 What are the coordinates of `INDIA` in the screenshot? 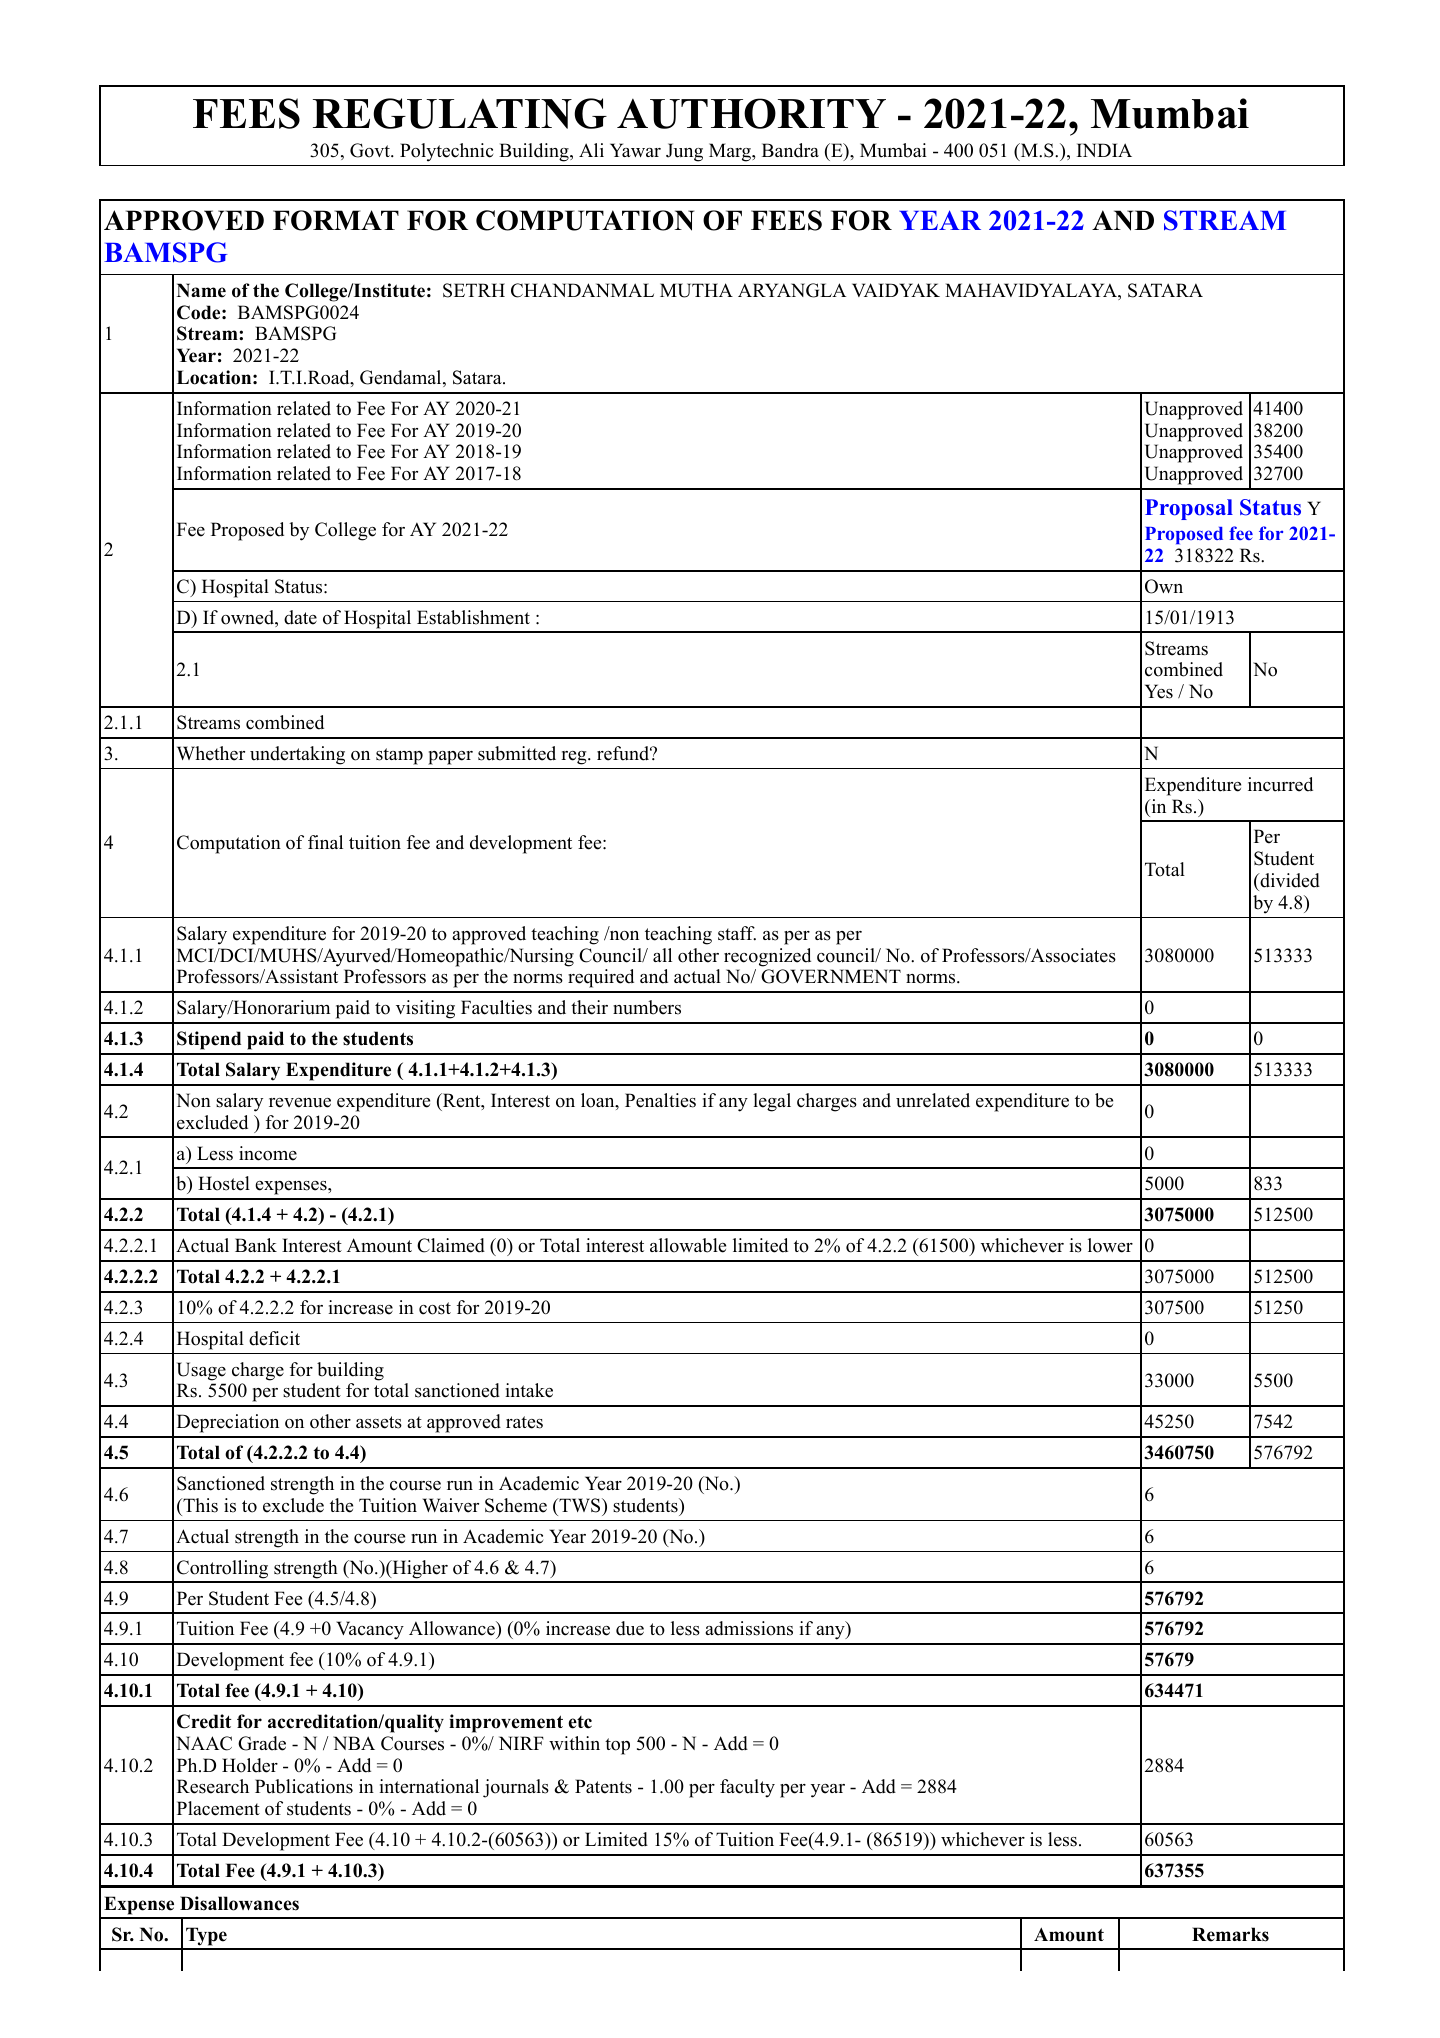 It's located at (1104, 150).
